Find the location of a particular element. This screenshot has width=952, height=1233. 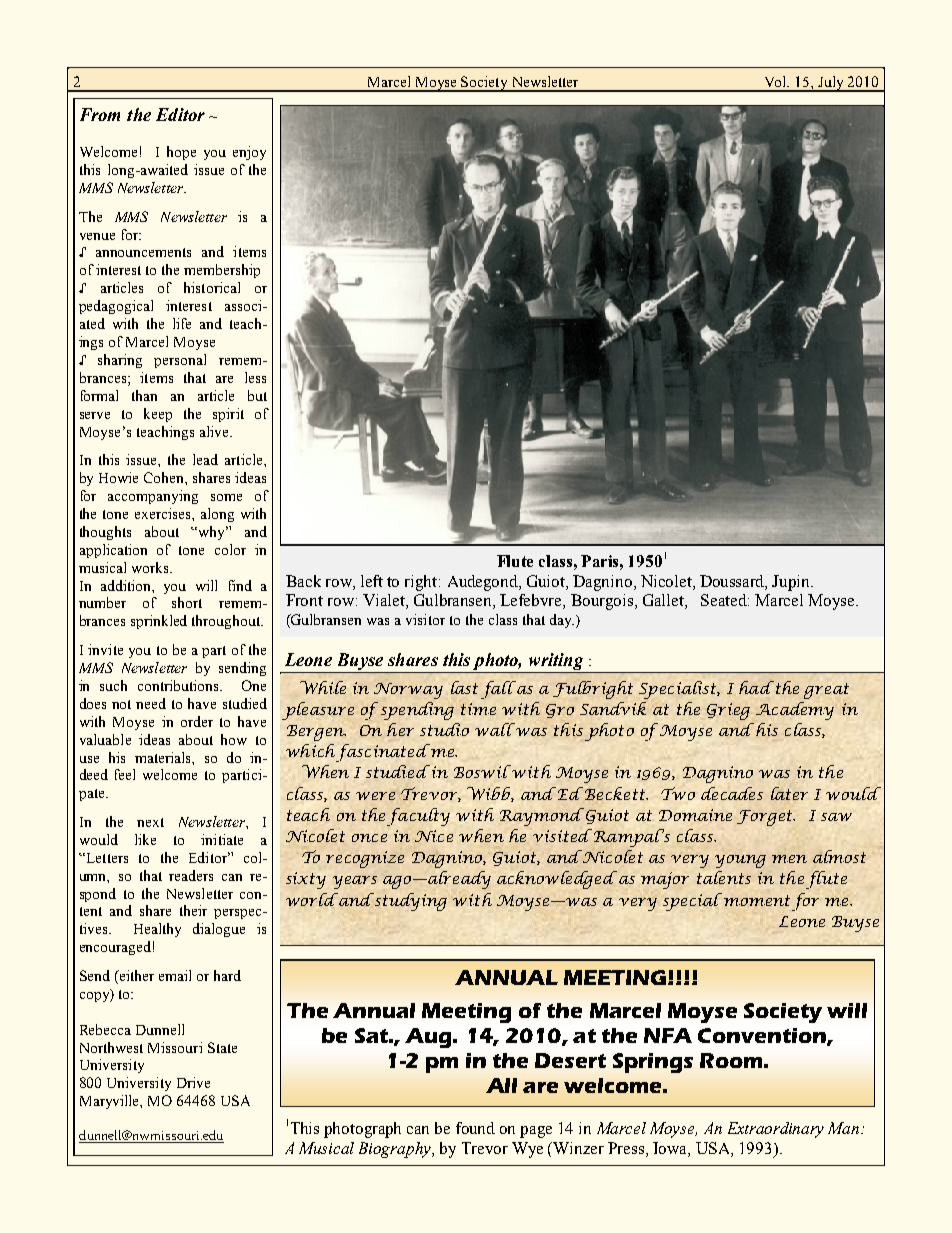

visitor is located at coordinates (425, 619).
